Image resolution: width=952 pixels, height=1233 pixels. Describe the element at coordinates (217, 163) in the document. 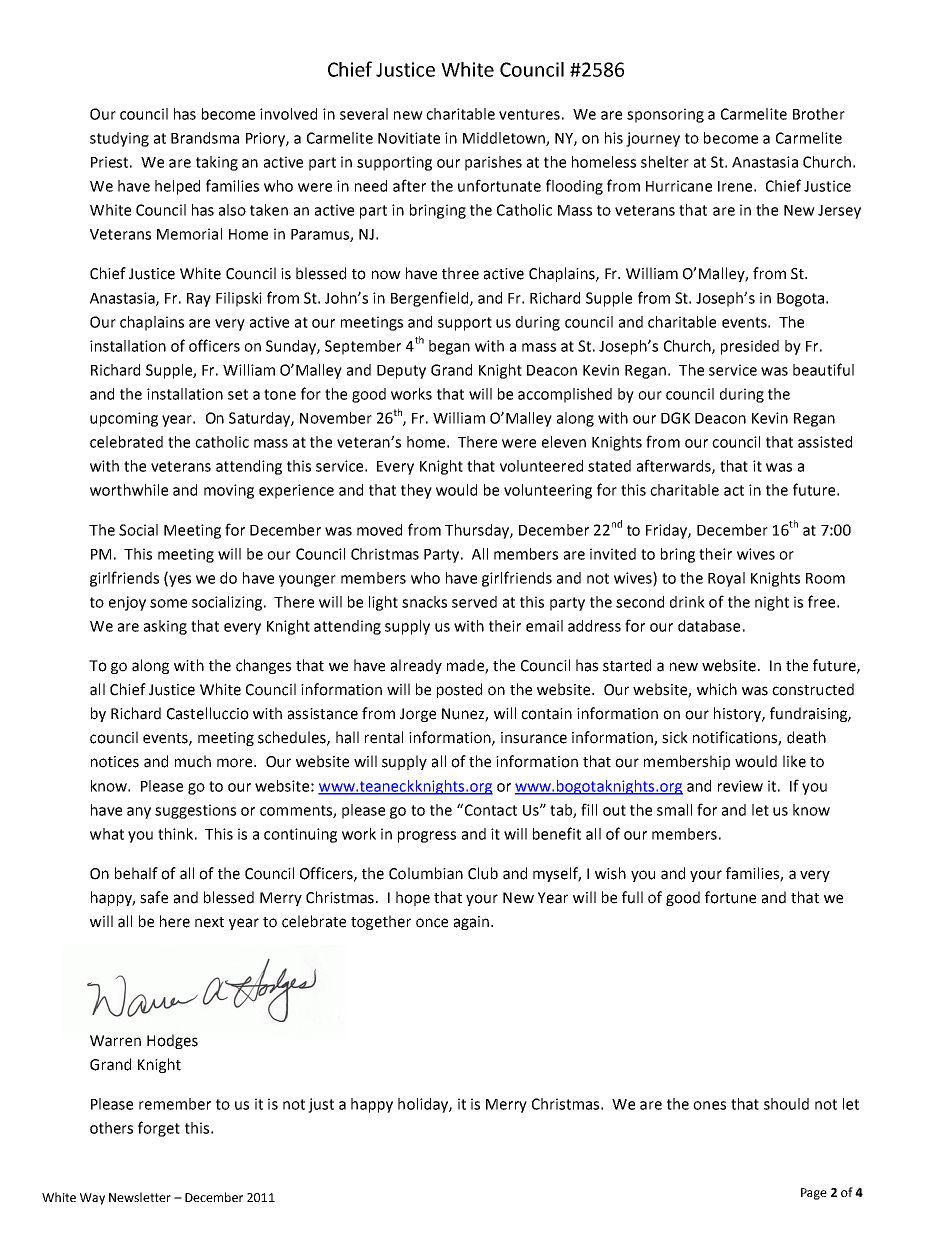

I see `taking` at that location.
